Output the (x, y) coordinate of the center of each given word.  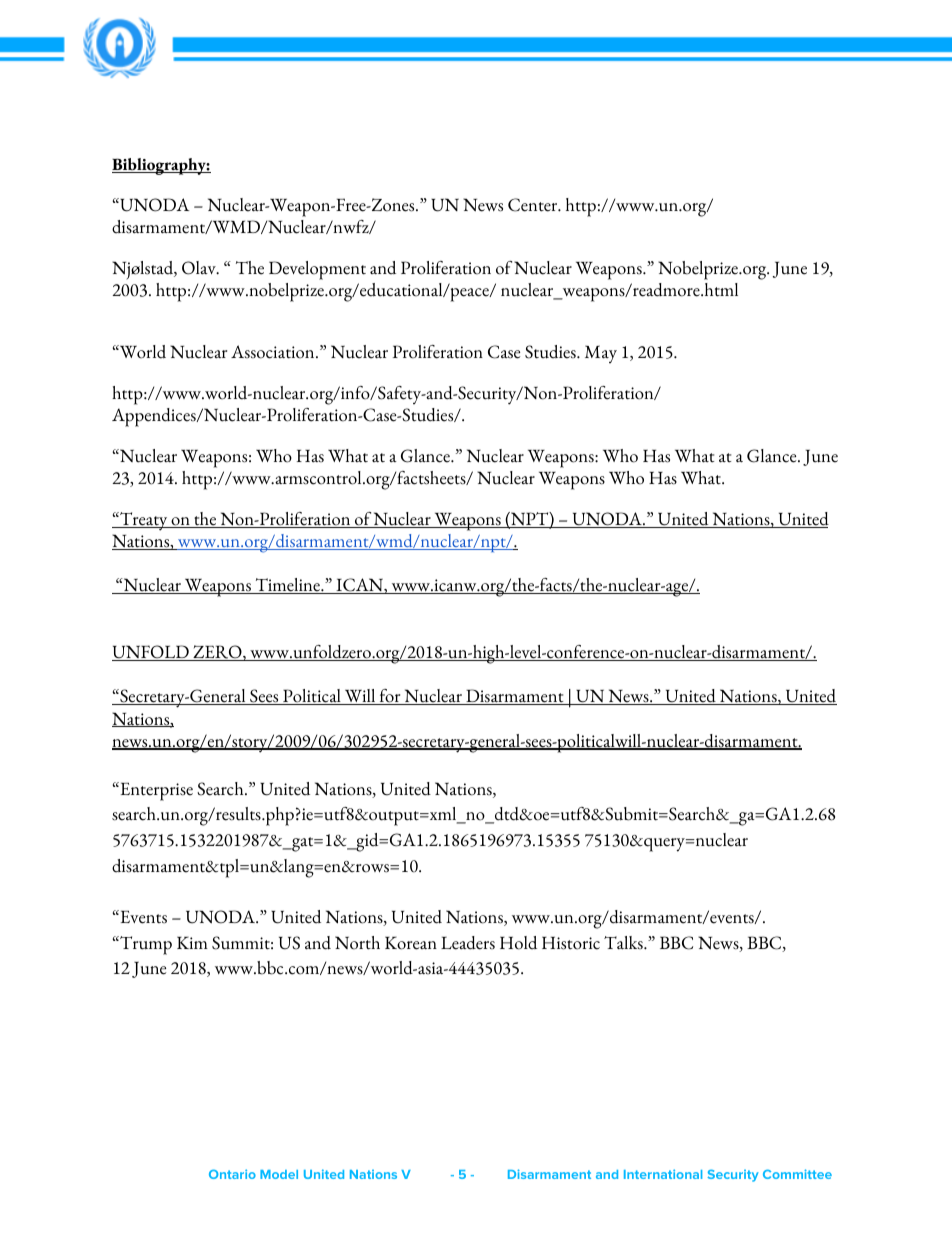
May (601, 354)
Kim (192, 942)
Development (317, 270)
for (390, 697)
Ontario (232, 1174)
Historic (571, 943)
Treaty (144, 521)
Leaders (468, 943)
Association (274, 352)
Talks (624, 943)
